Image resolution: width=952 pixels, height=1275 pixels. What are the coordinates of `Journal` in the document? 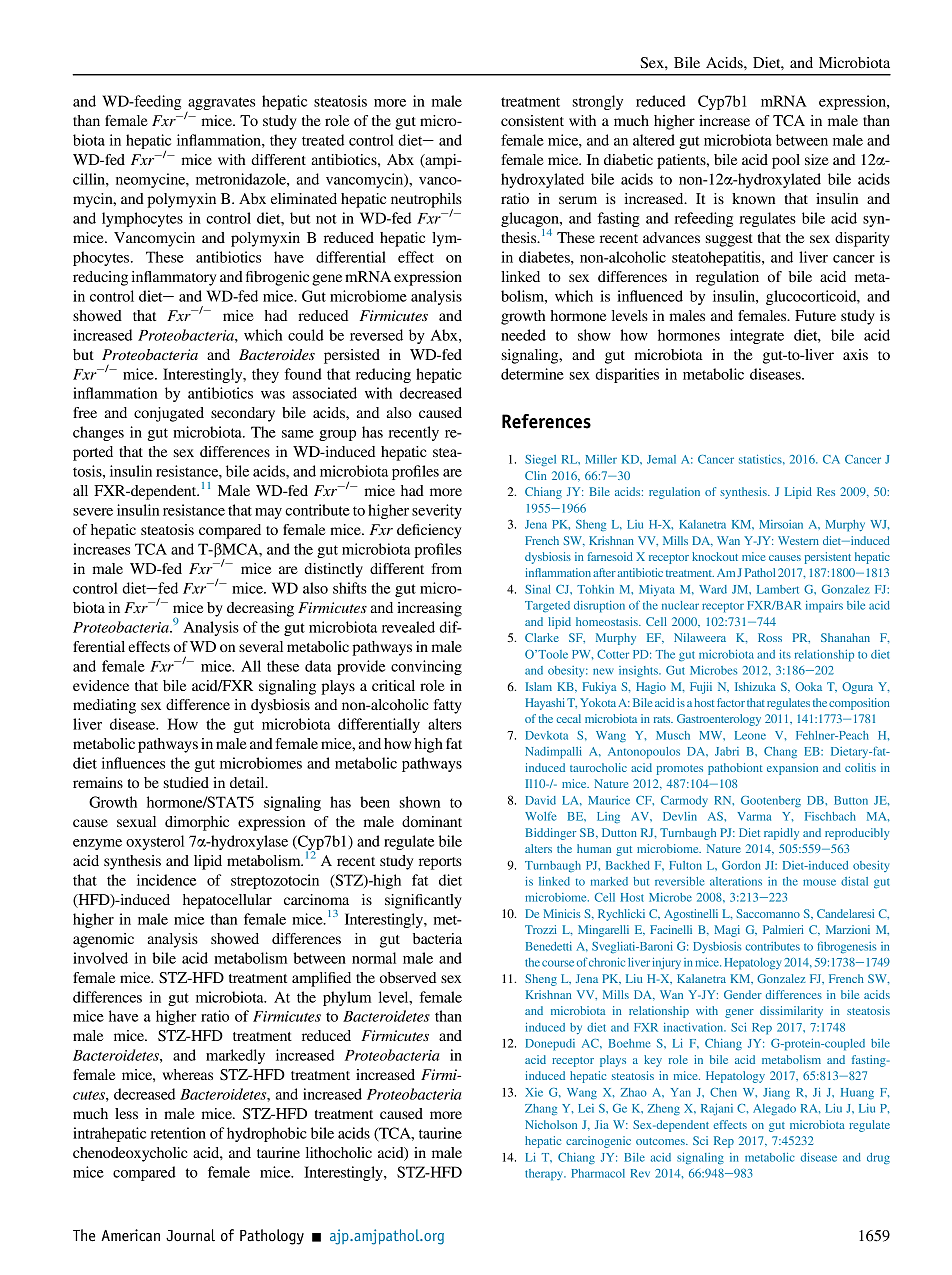 It's located at (190, 1235).
